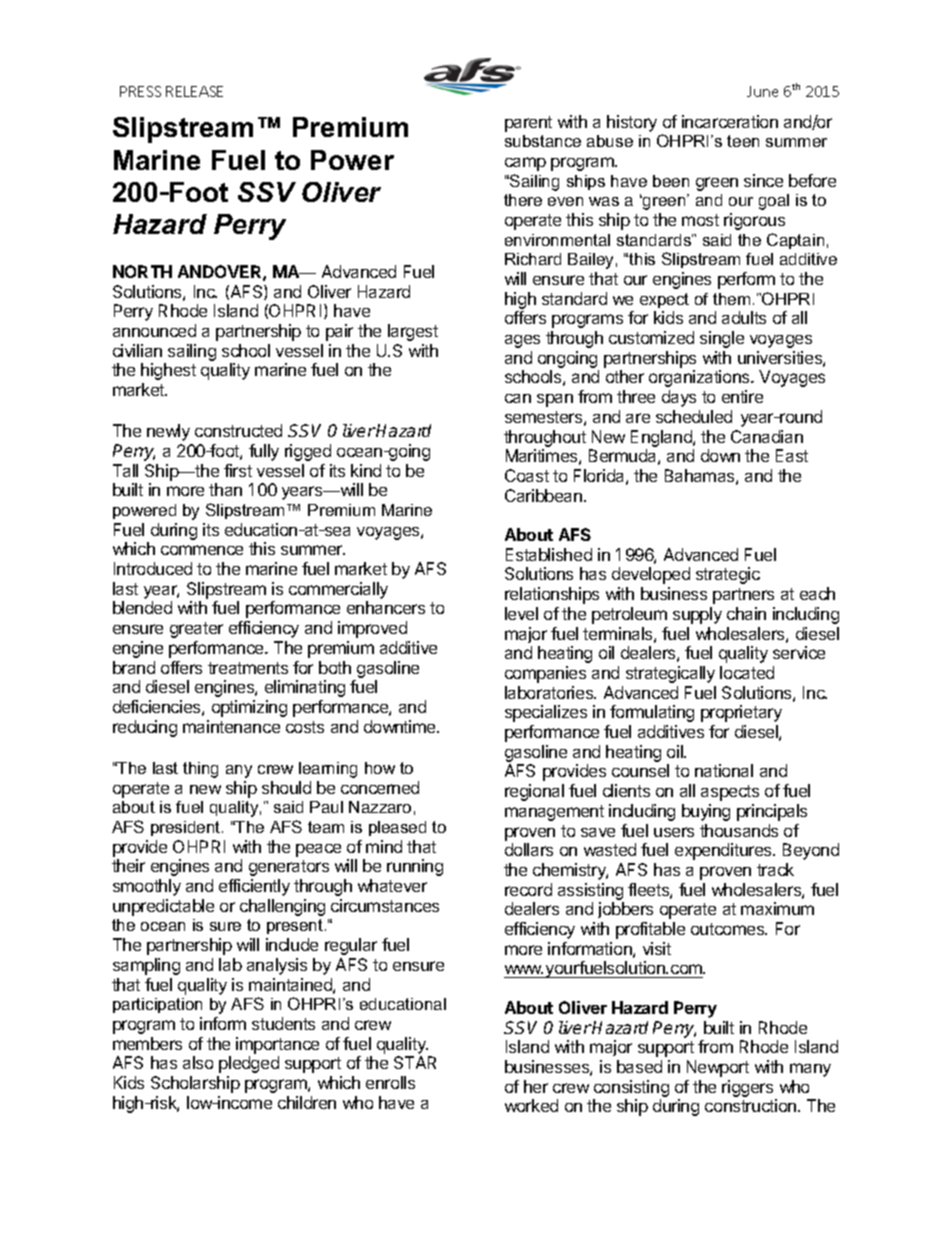 Image resolution: width=952 pixels, height=1233 pixels. What do you see at coordinates (415, 1062) in the screenshot?
I see `STAR` at bounding box center [415, 1062].
